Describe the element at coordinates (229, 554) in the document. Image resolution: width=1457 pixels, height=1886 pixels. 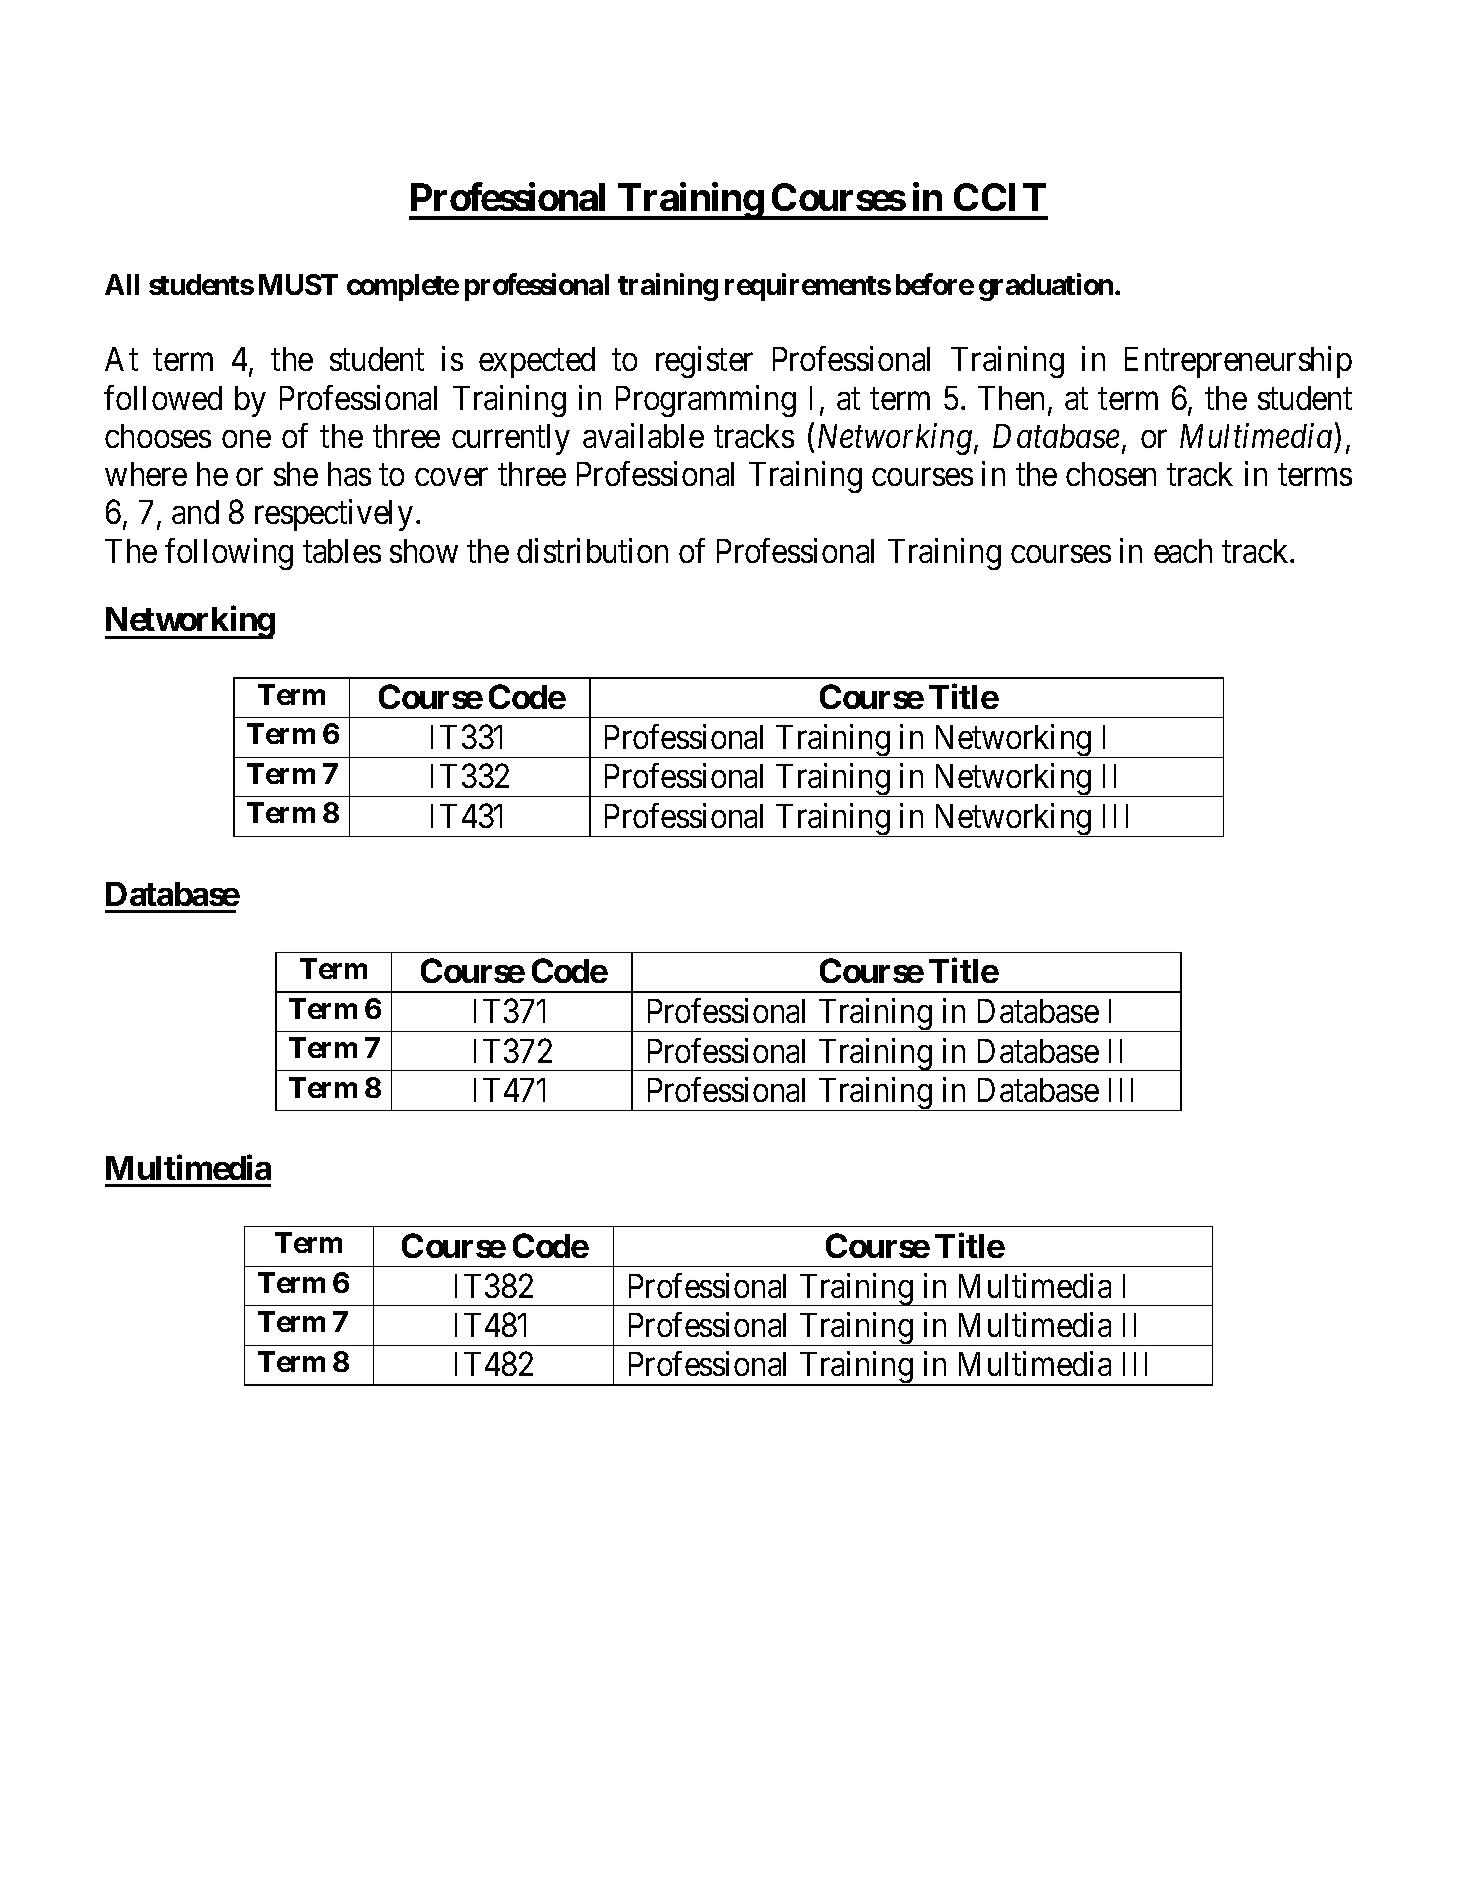
I see `following` at that location.
